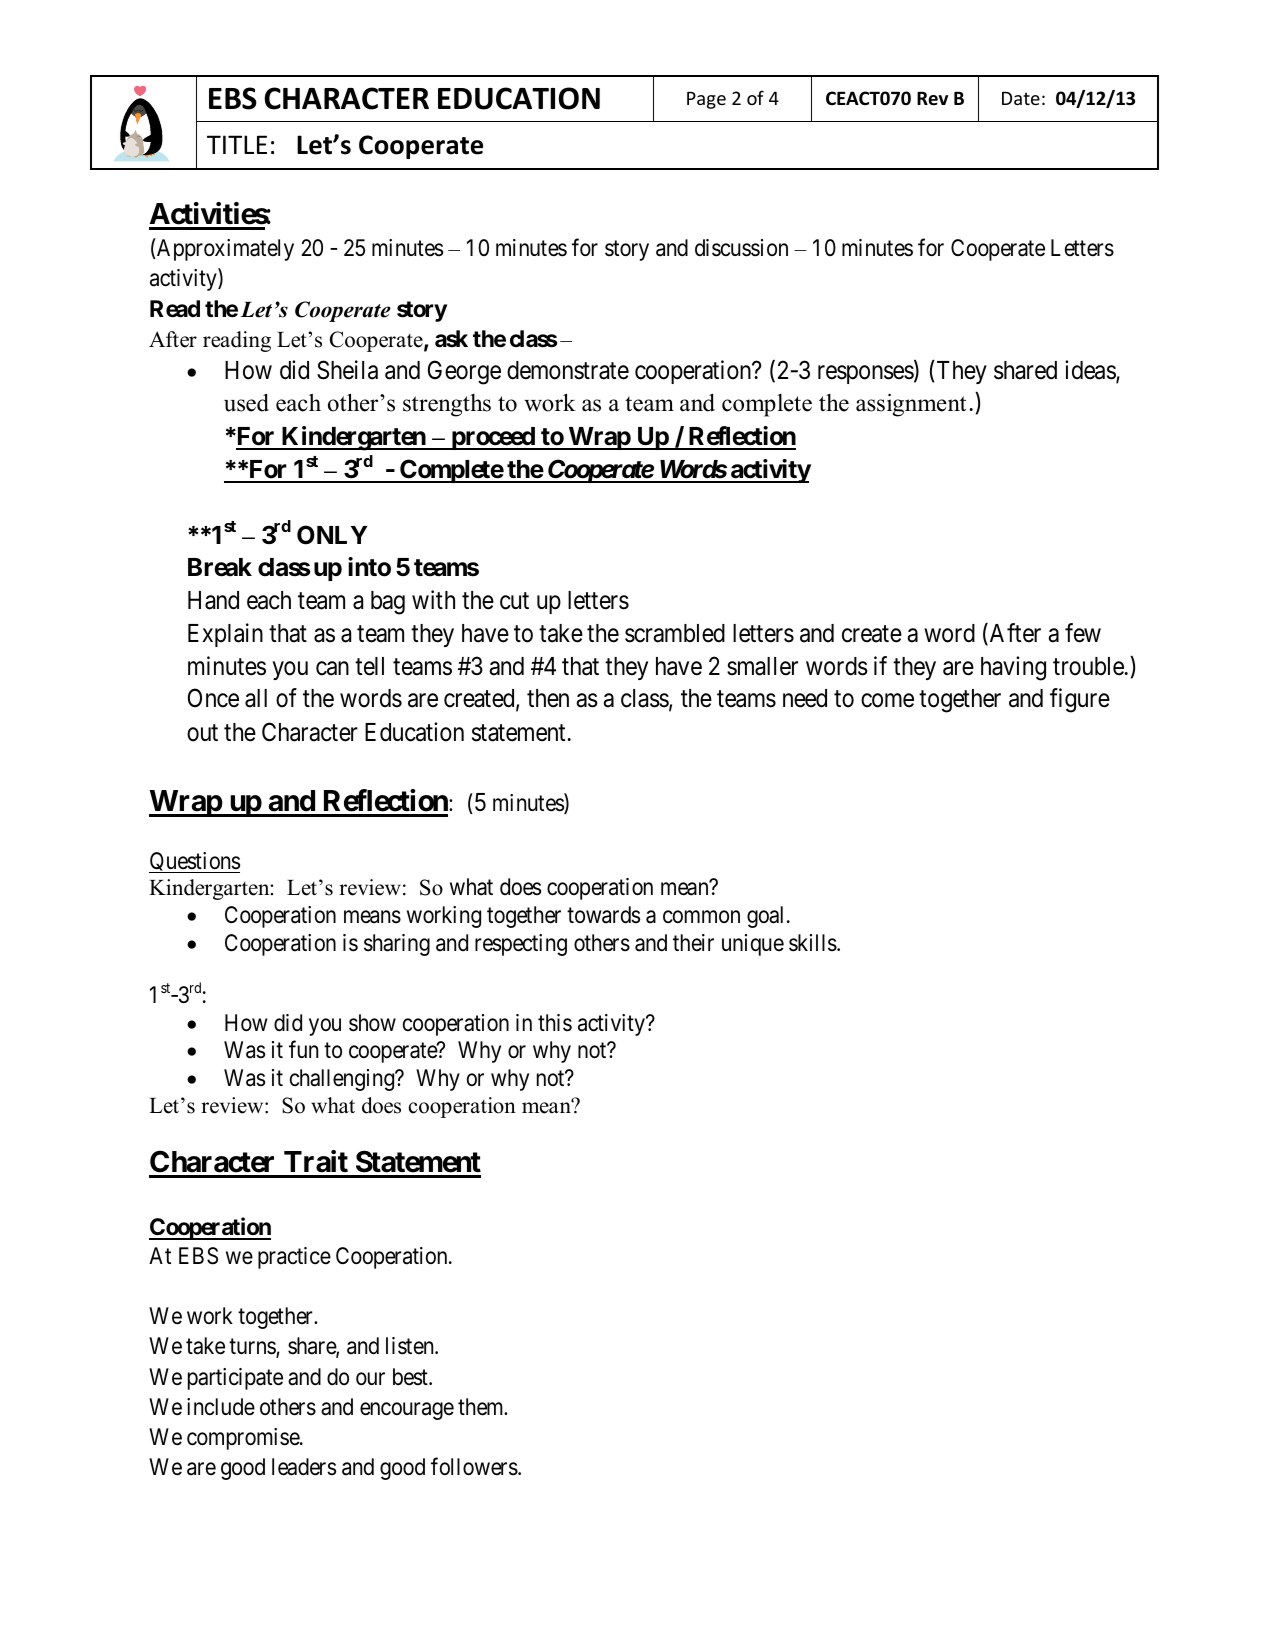 The width and height of the document is (1268, 1641). Describe the element at coordinates (1021, 98) in the document. I see `Date` at that location.
